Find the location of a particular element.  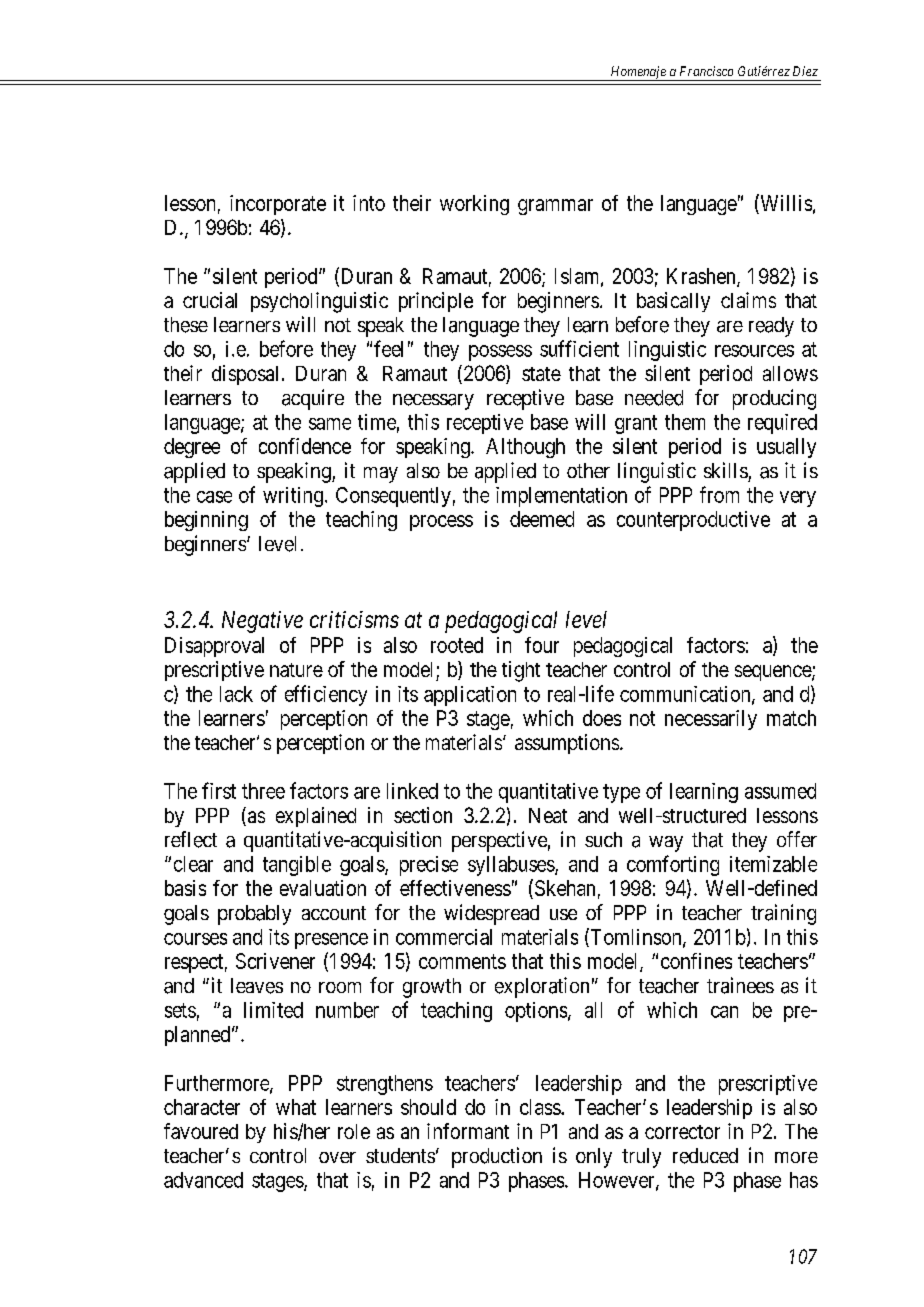

rooted is located at coordinates (457, 645).
